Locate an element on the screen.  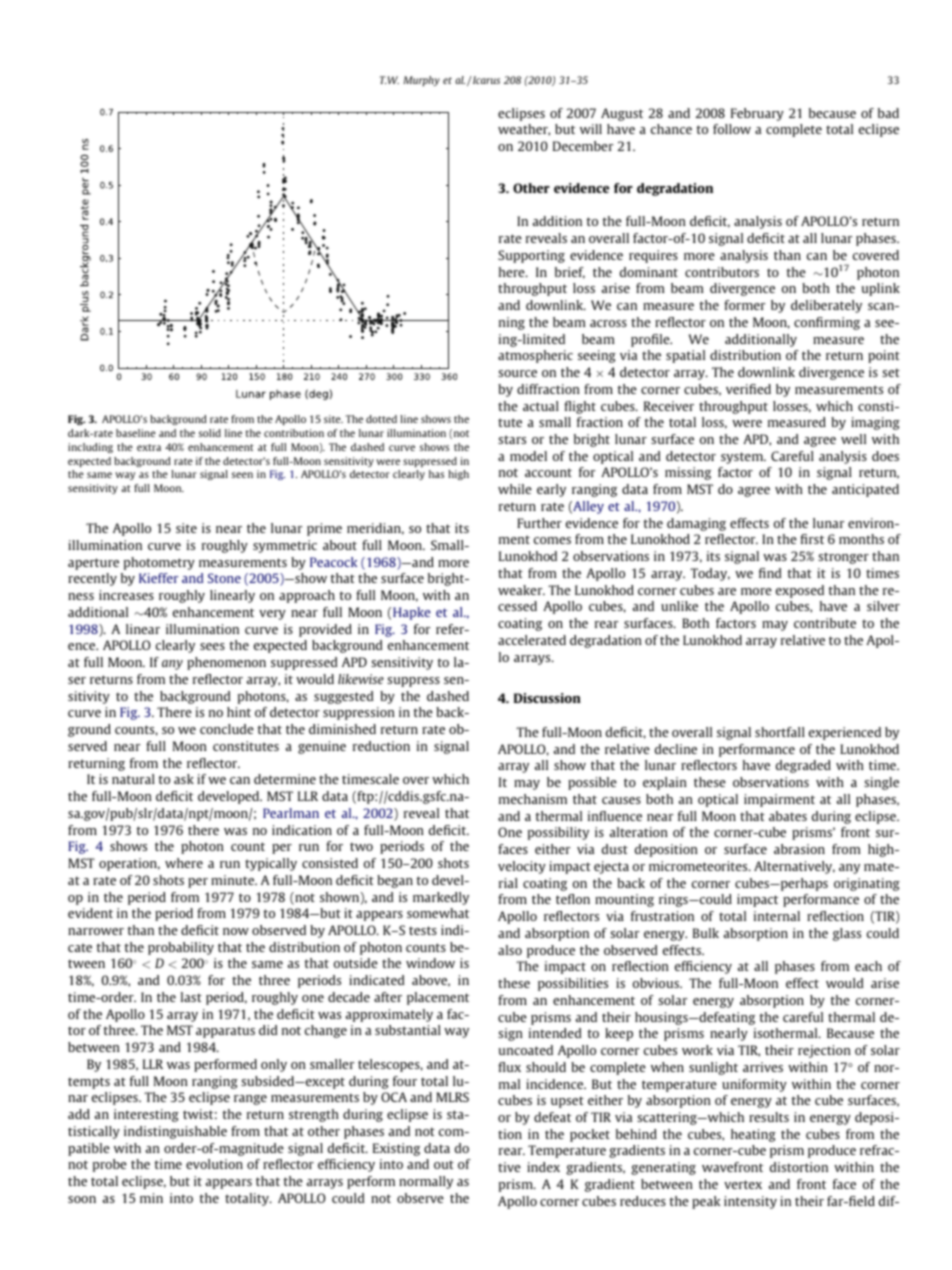
February is located at coordinates (757, 114).
